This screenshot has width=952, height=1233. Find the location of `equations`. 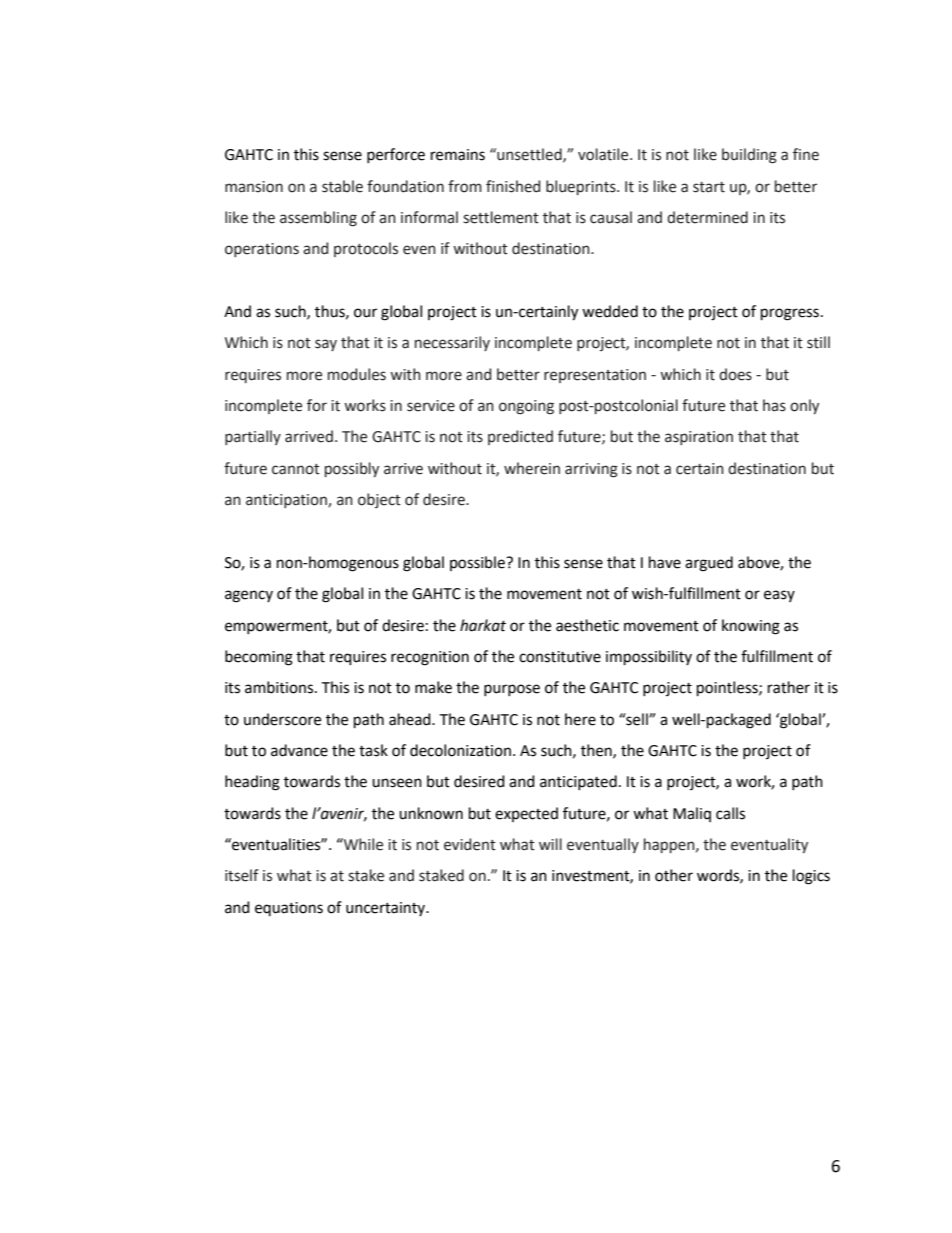

equations is located at coordinates (289, 909).
